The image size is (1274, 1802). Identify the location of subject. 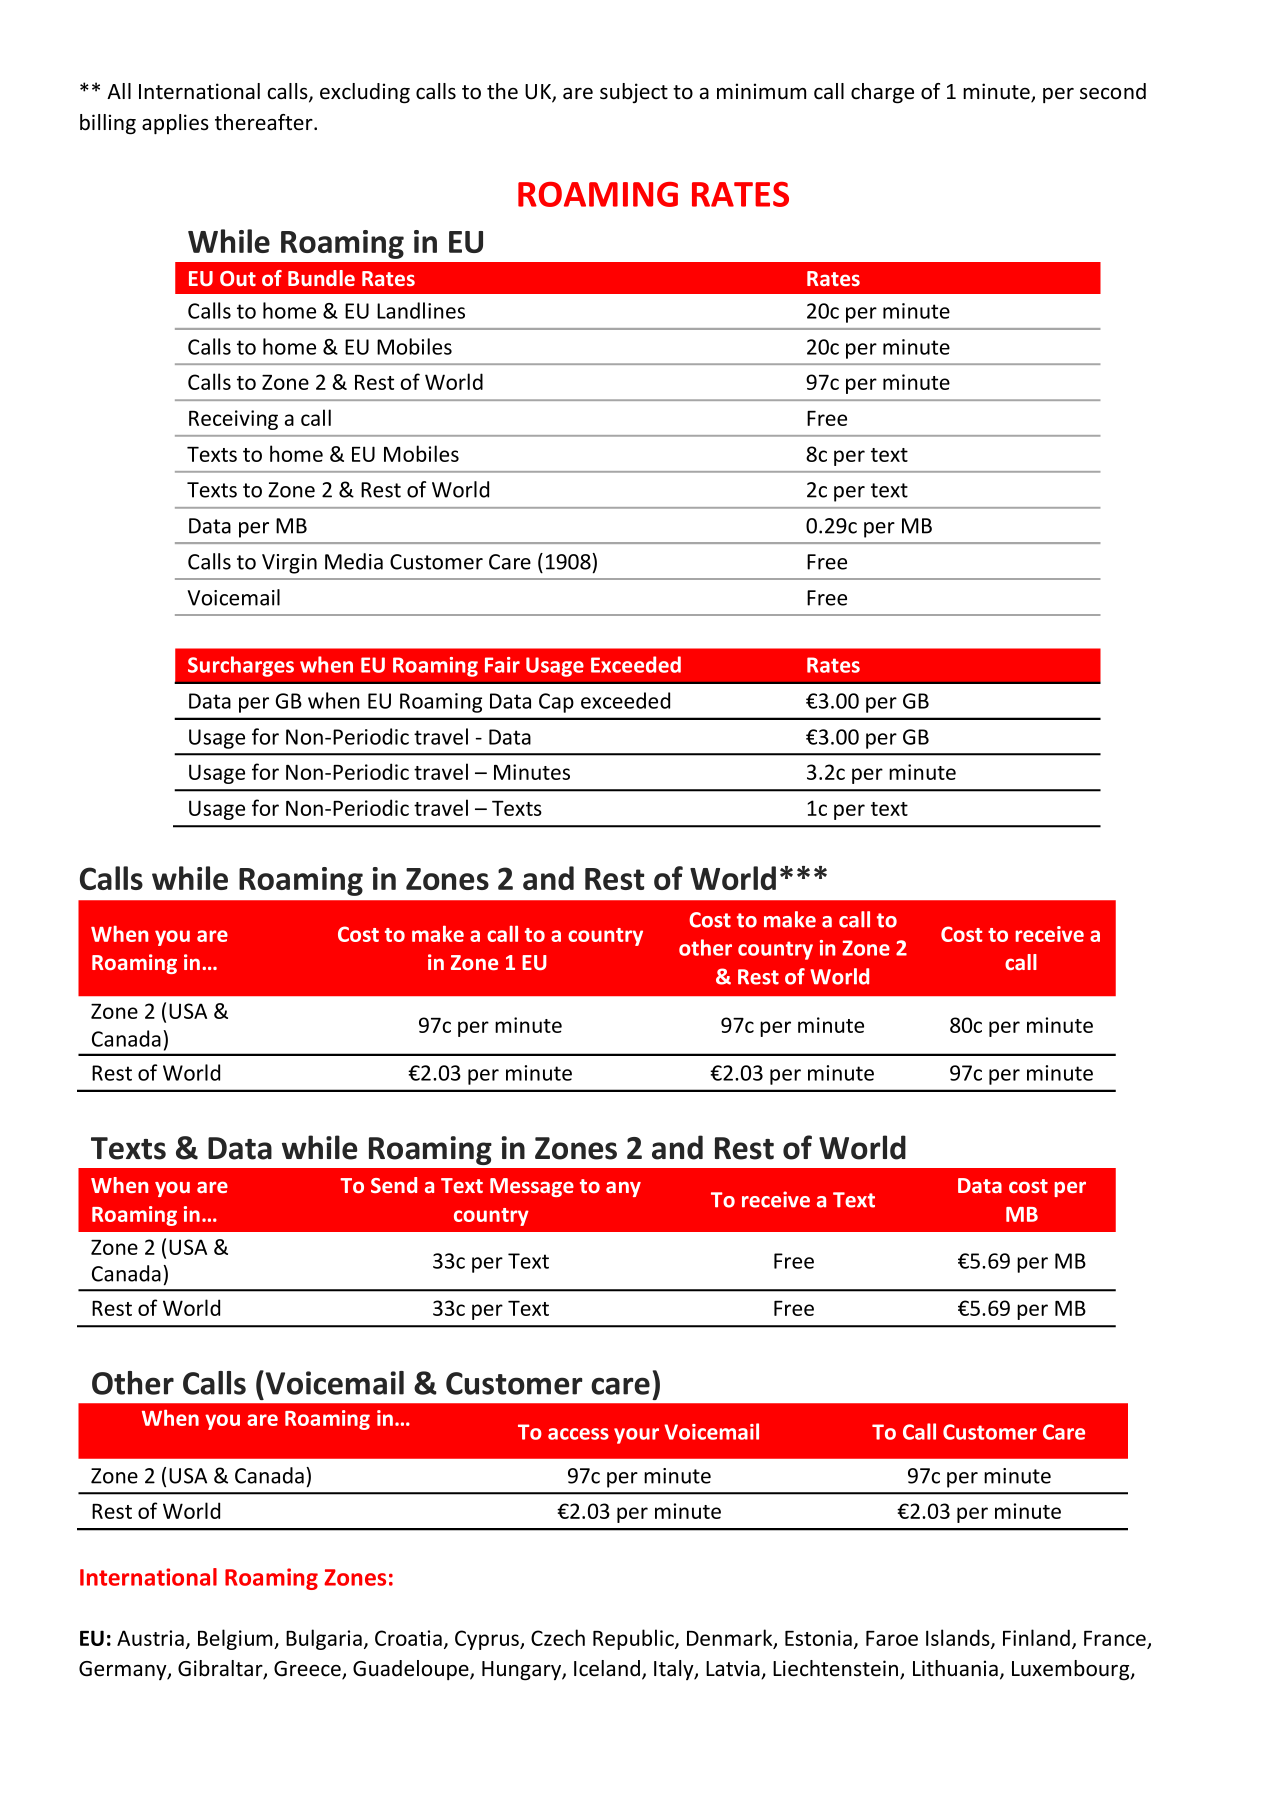
(634, 93).
